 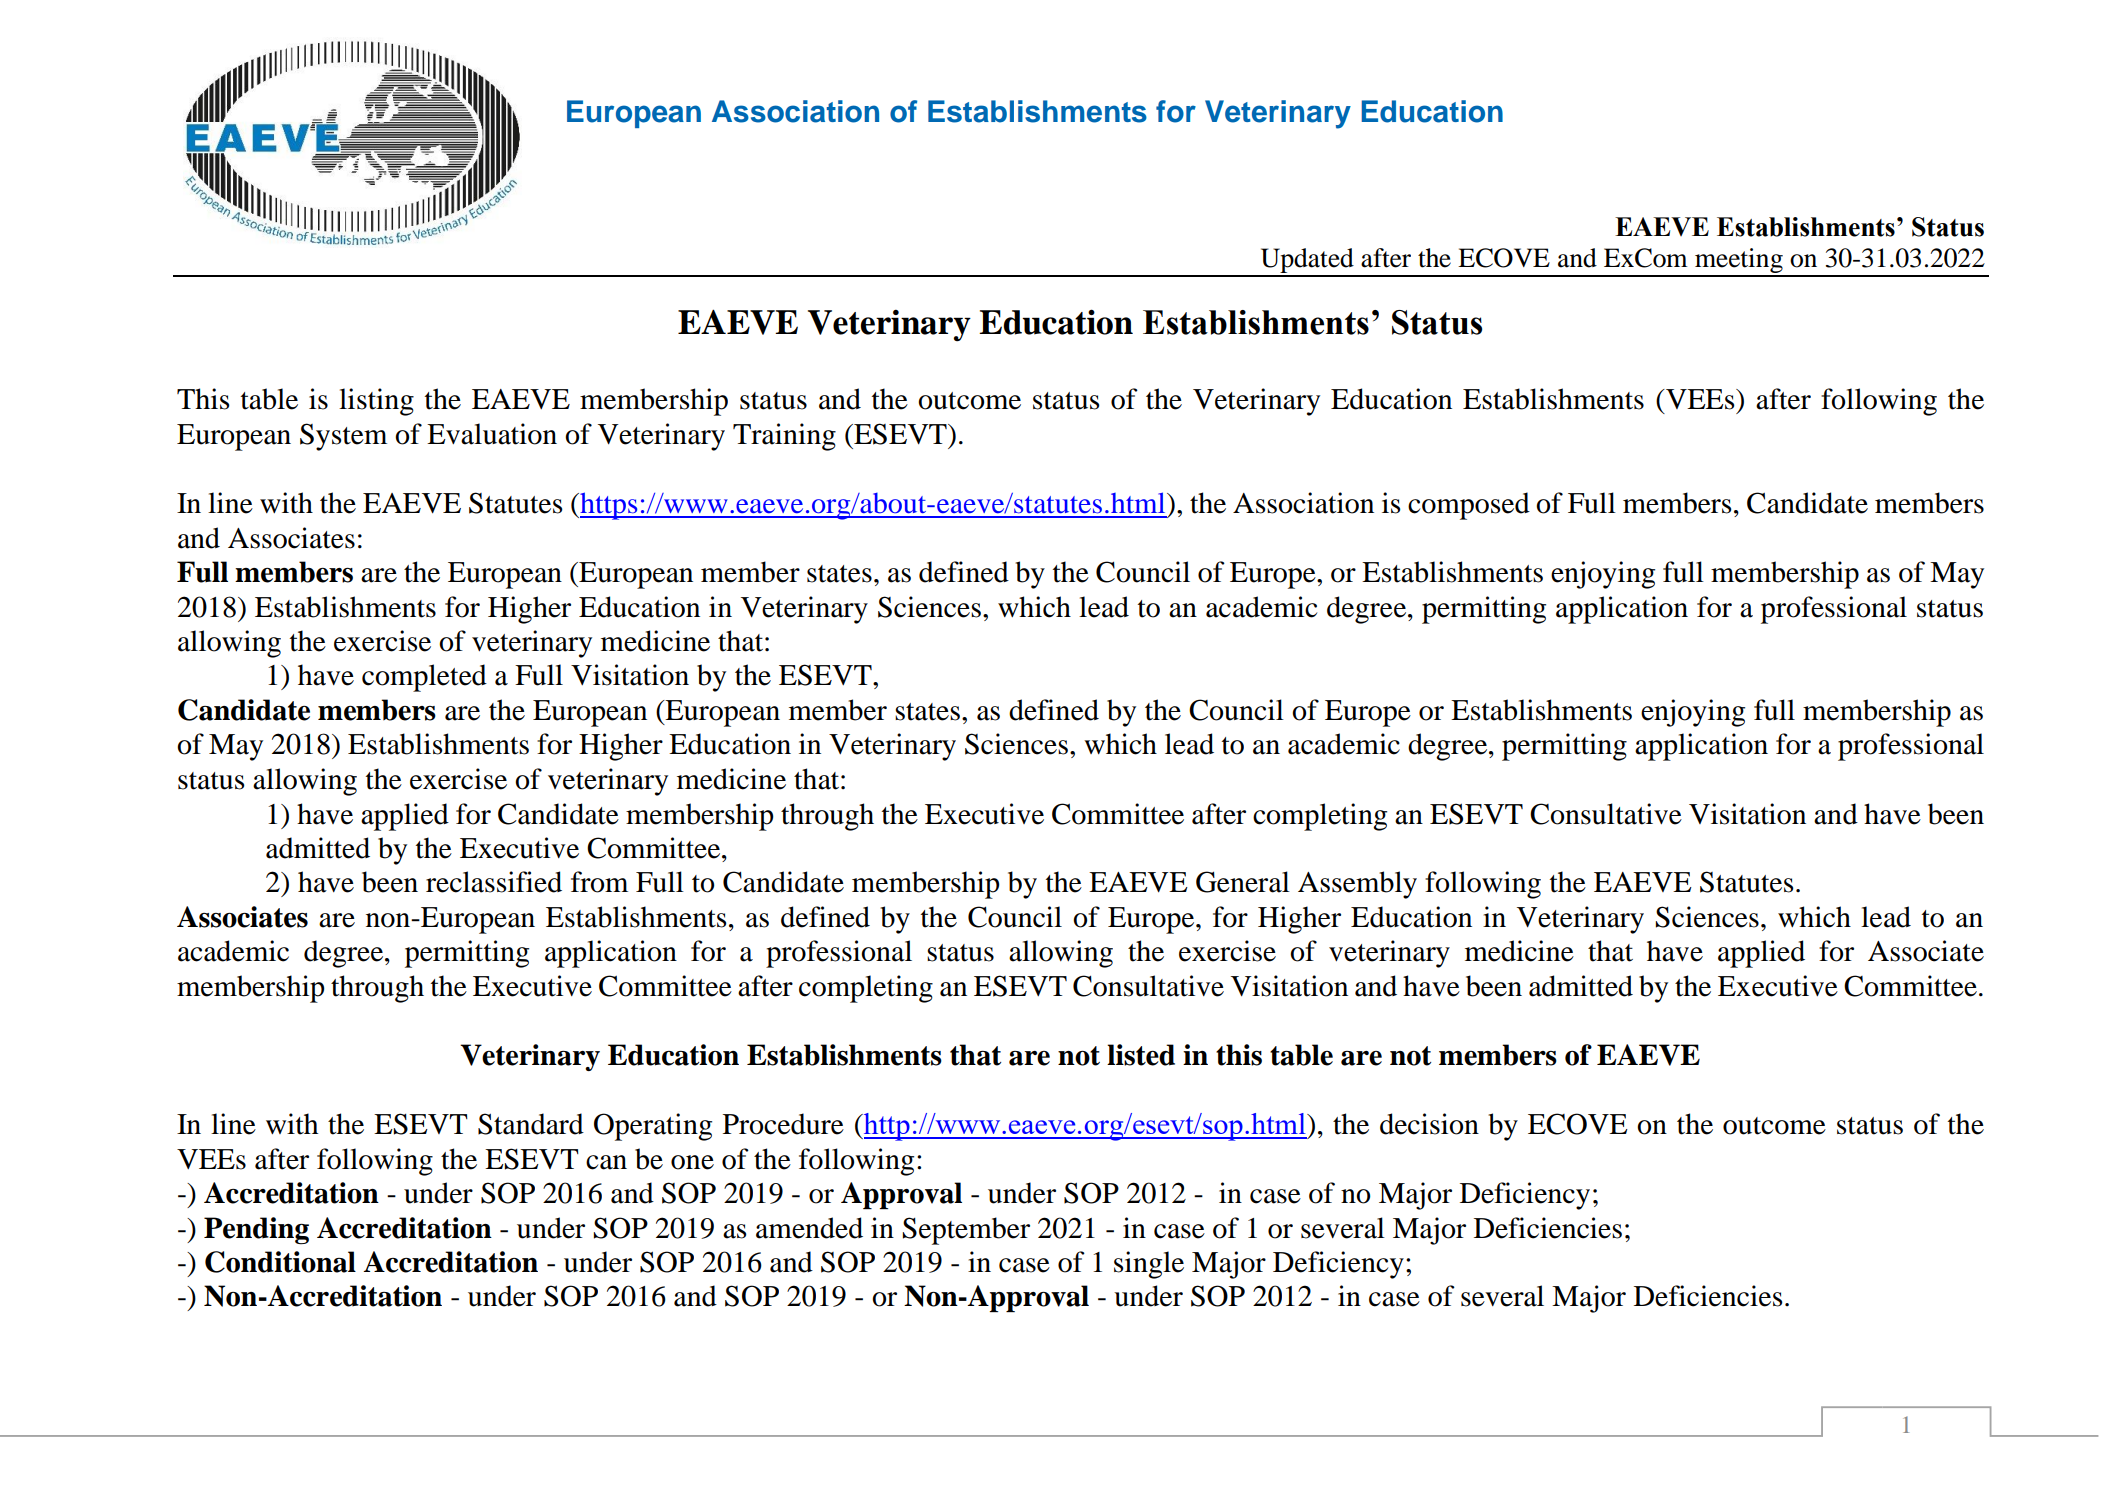 I want to click on Conditional, so click(x=280, y=1262).
